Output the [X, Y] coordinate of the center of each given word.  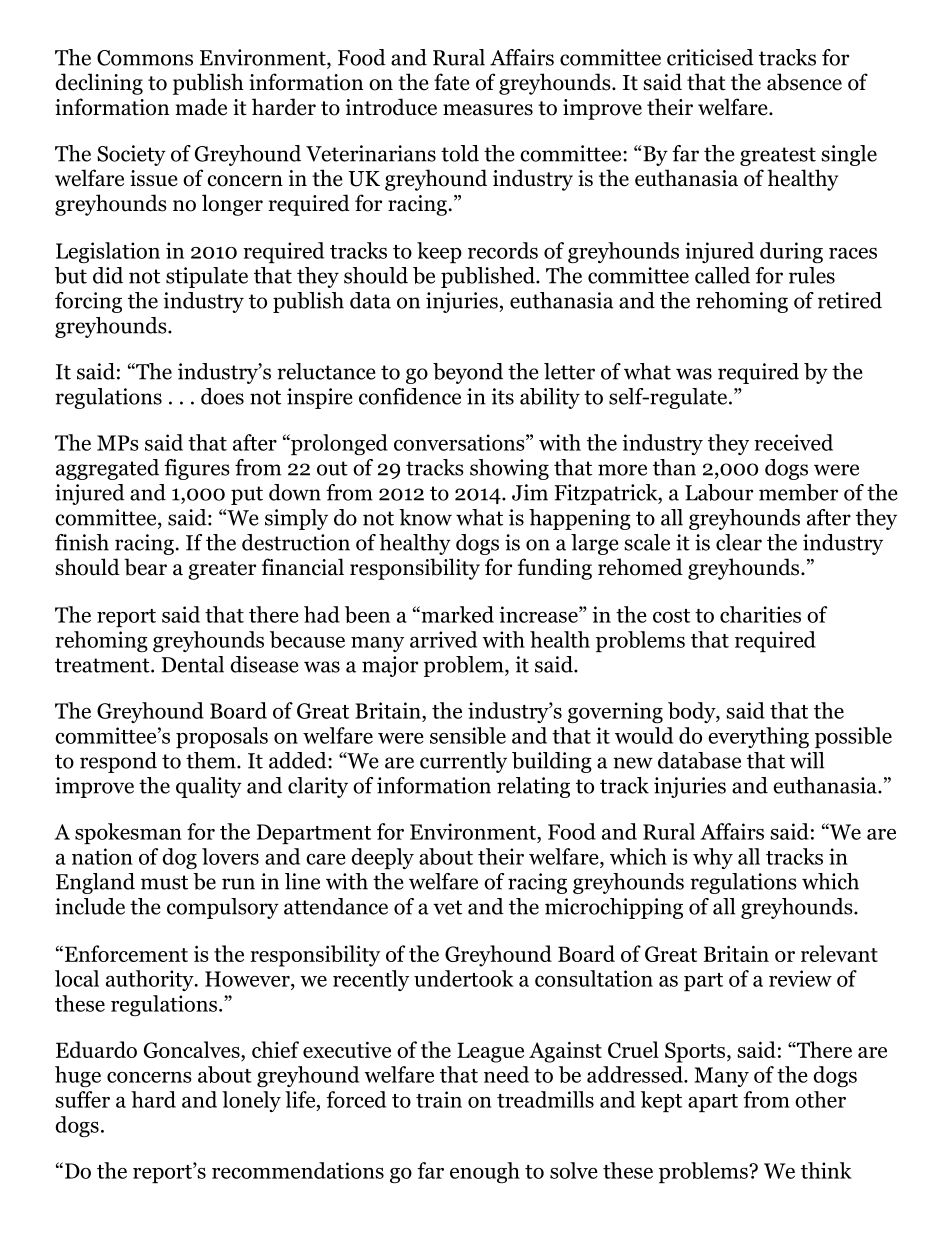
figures [197, 469]
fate [452, 82]
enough [485, 1172]
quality [209, 787]
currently [463, 762]
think [826, 1170]
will [807, 760]
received [793, 442]
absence [804, 82]
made [201, 107]
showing [509, 469]
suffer [82, 1099]
